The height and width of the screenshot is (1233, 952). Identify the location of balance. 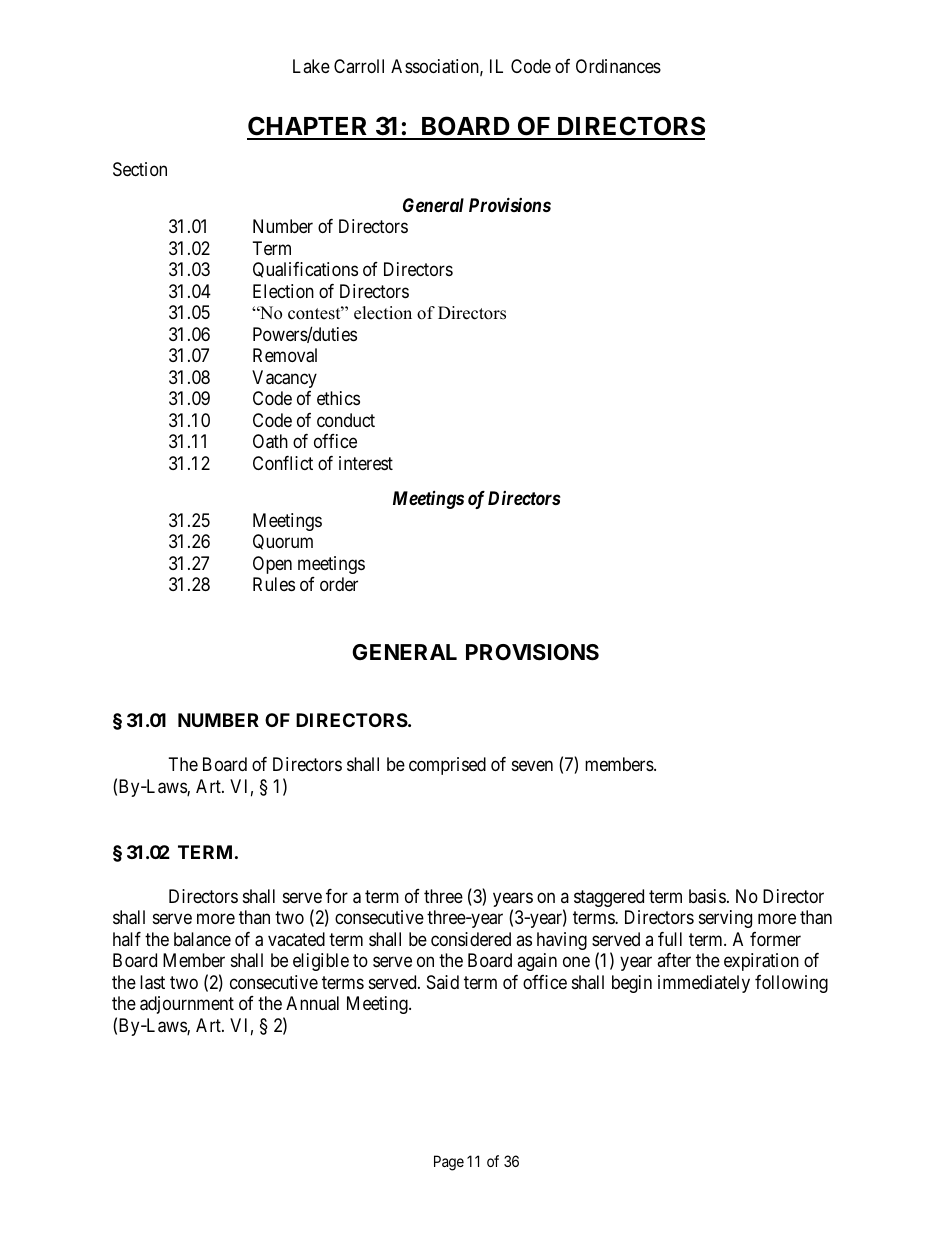
(202, 939).
